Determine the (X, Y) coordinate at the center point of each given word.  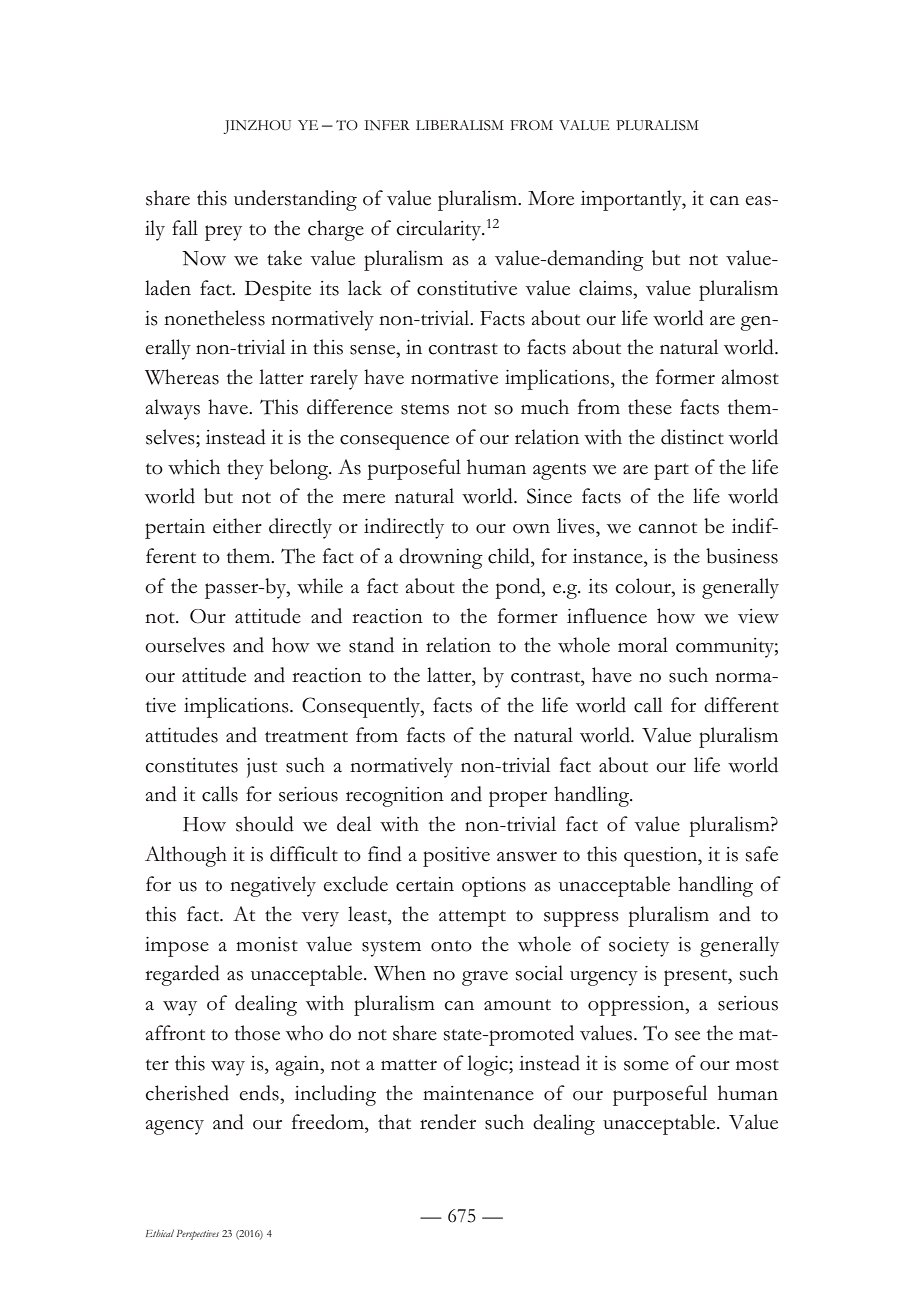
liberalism (460, 125)
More (551, 198)
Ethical (160, 1233)
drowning (441, 558)
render (448, 1122)
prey (223, 233)
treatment (306, 737)
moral (643, 645)
